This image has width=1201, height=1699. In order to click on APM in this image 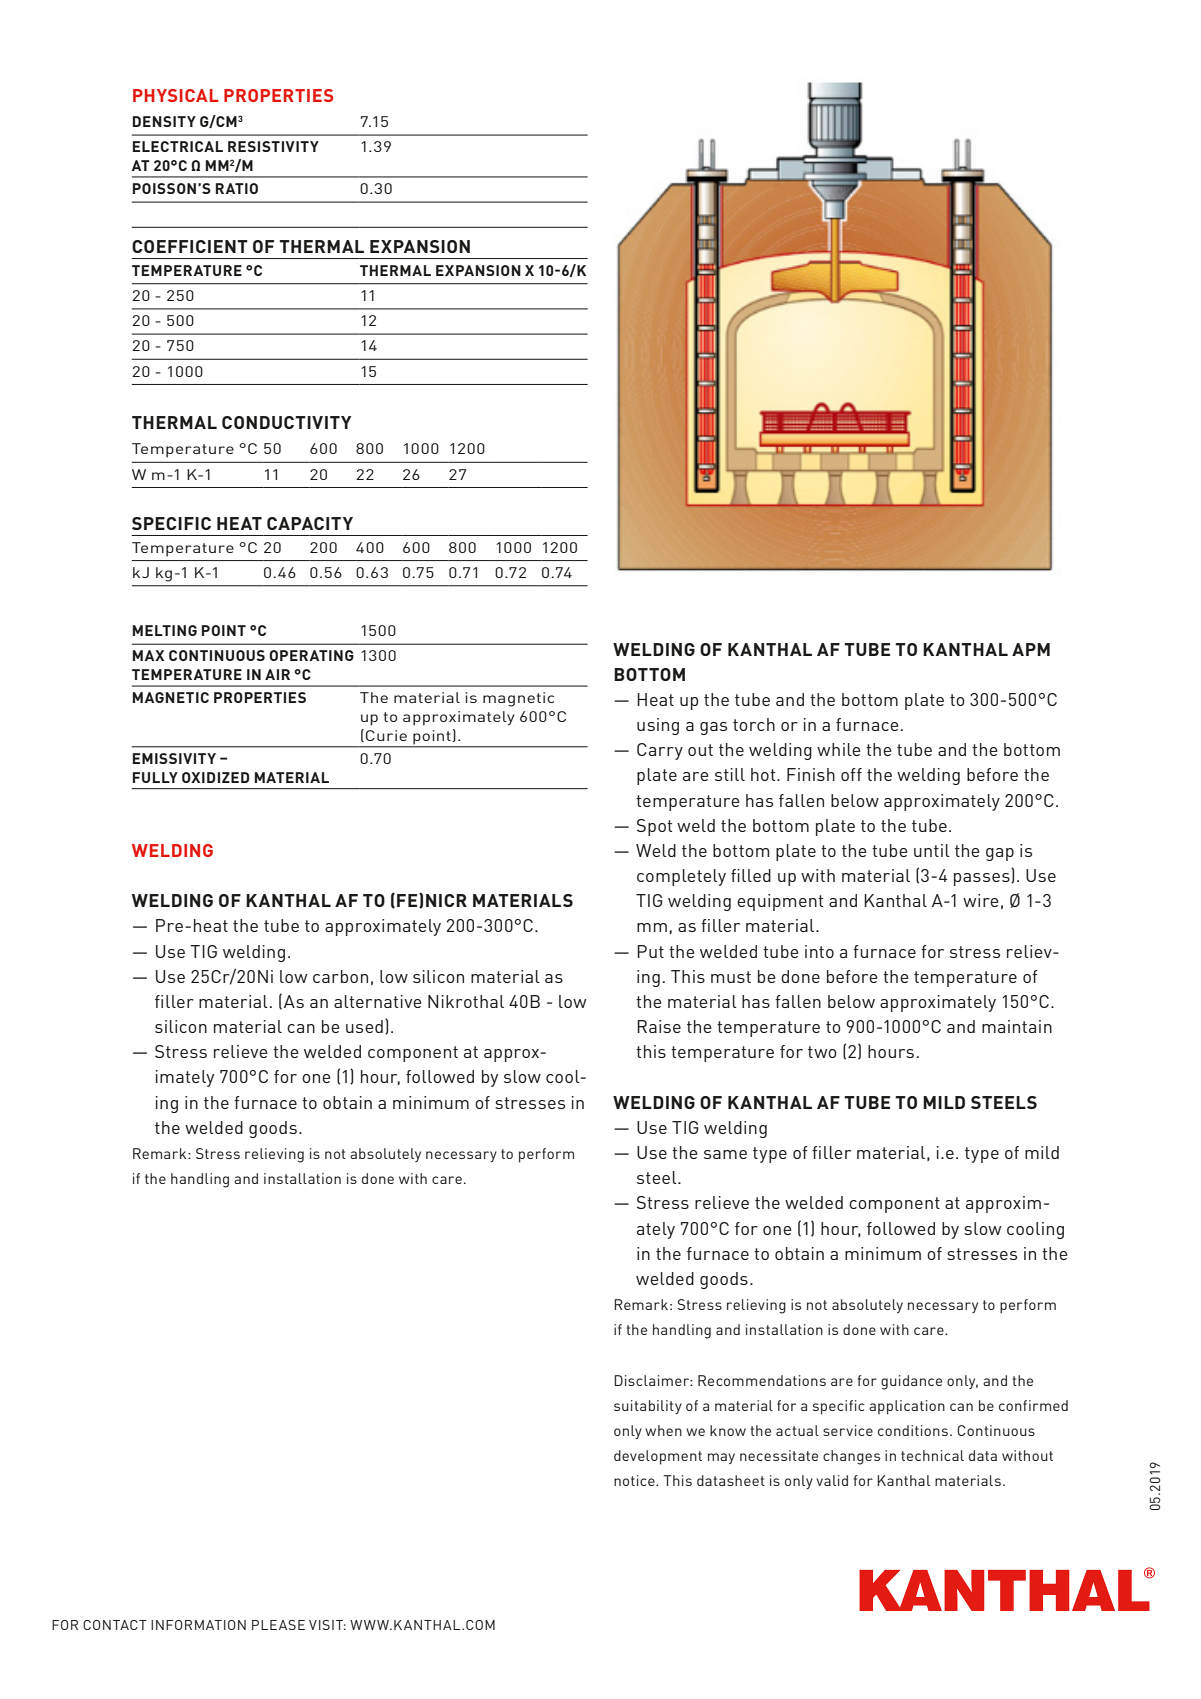, I will do `click(1031, 649)`.
